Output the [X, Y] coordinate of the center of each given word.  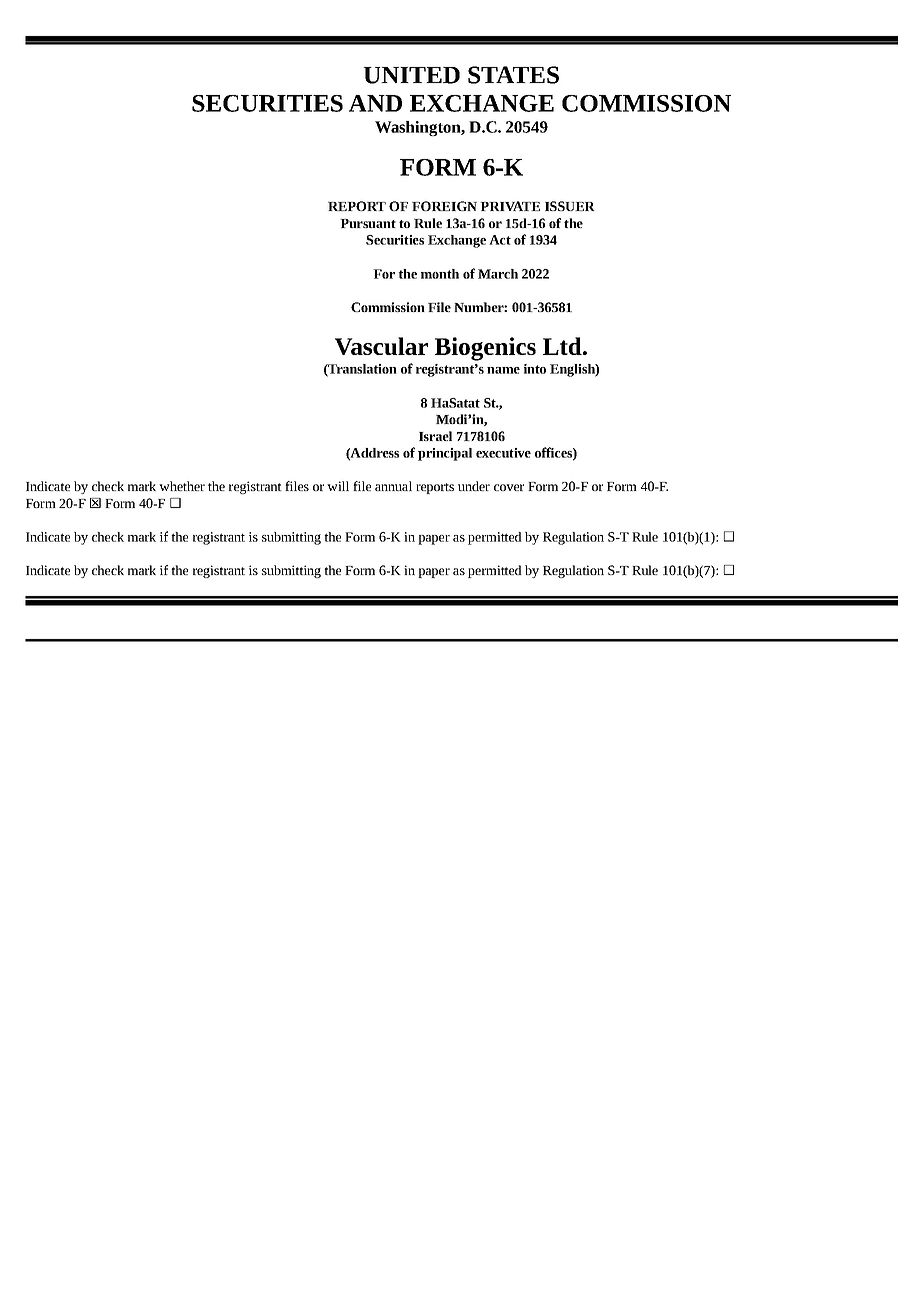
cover [509, 487]
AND [375, 103]
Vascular [381, 346]
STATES [513, 75]
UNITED [411, 75]
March [498, 274]
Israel [435, 436]
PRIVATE [510, 206]
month [440, 274]
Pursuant [368, 223]
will [338, 486]
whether [182, 486]
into [535, 369]
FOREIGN [444, 206]
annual [393, 486]
